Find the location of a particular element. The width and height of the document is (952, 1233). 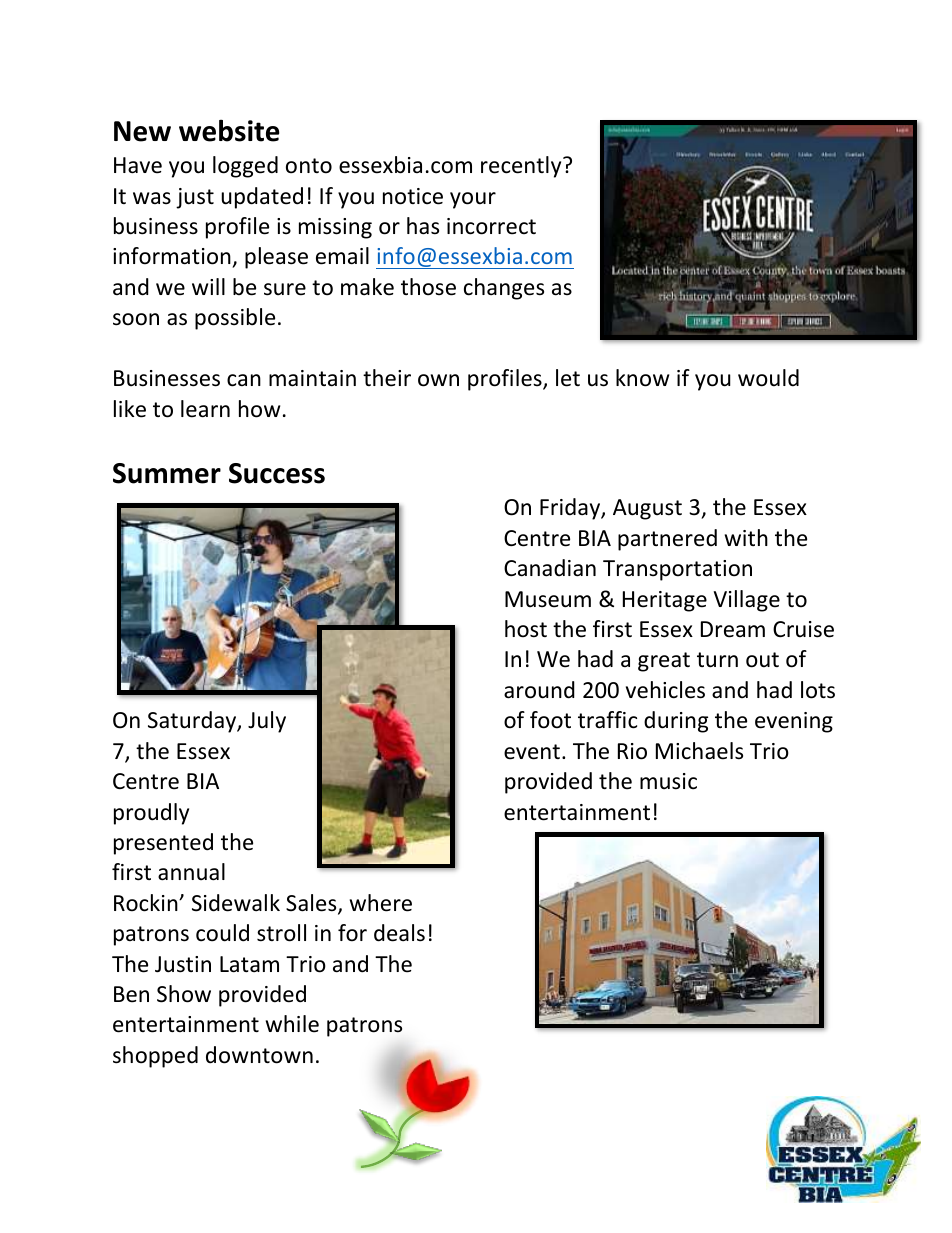

deals is located at coordinates (399, 933).
